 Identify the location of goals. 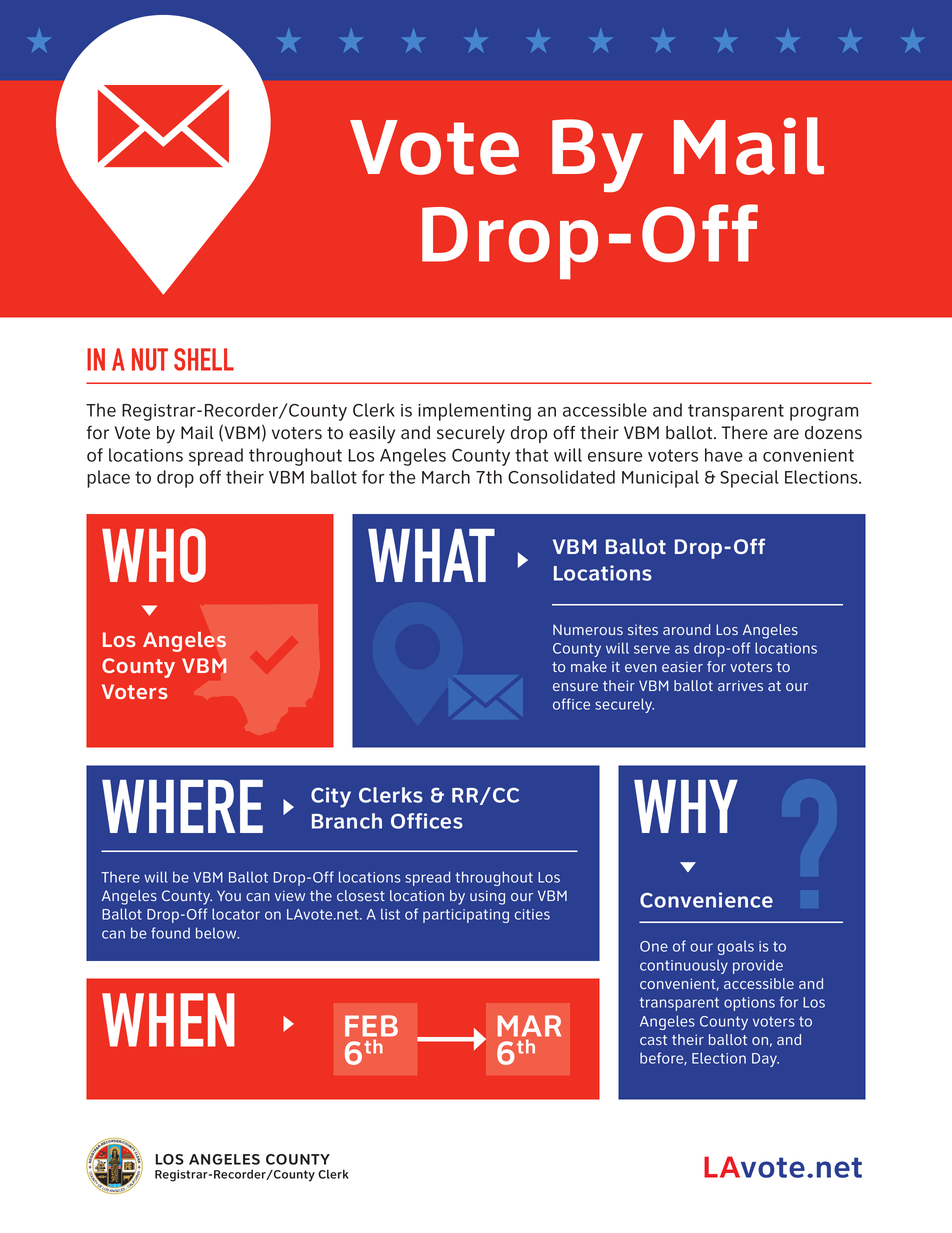
(736, 948).
